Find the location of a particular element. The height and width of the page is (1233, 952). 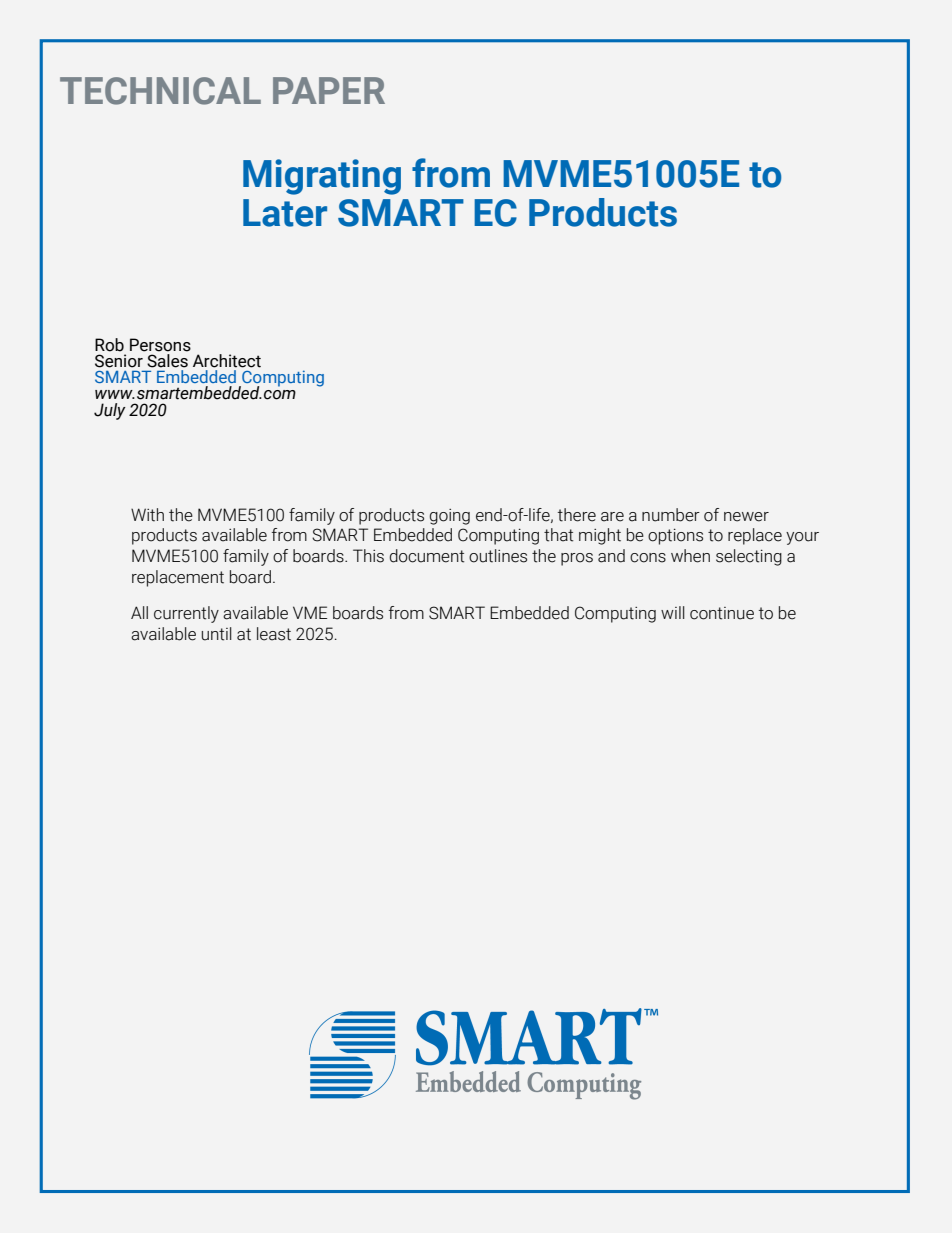

TECHNICAL is located at coordinates (160, 91).
